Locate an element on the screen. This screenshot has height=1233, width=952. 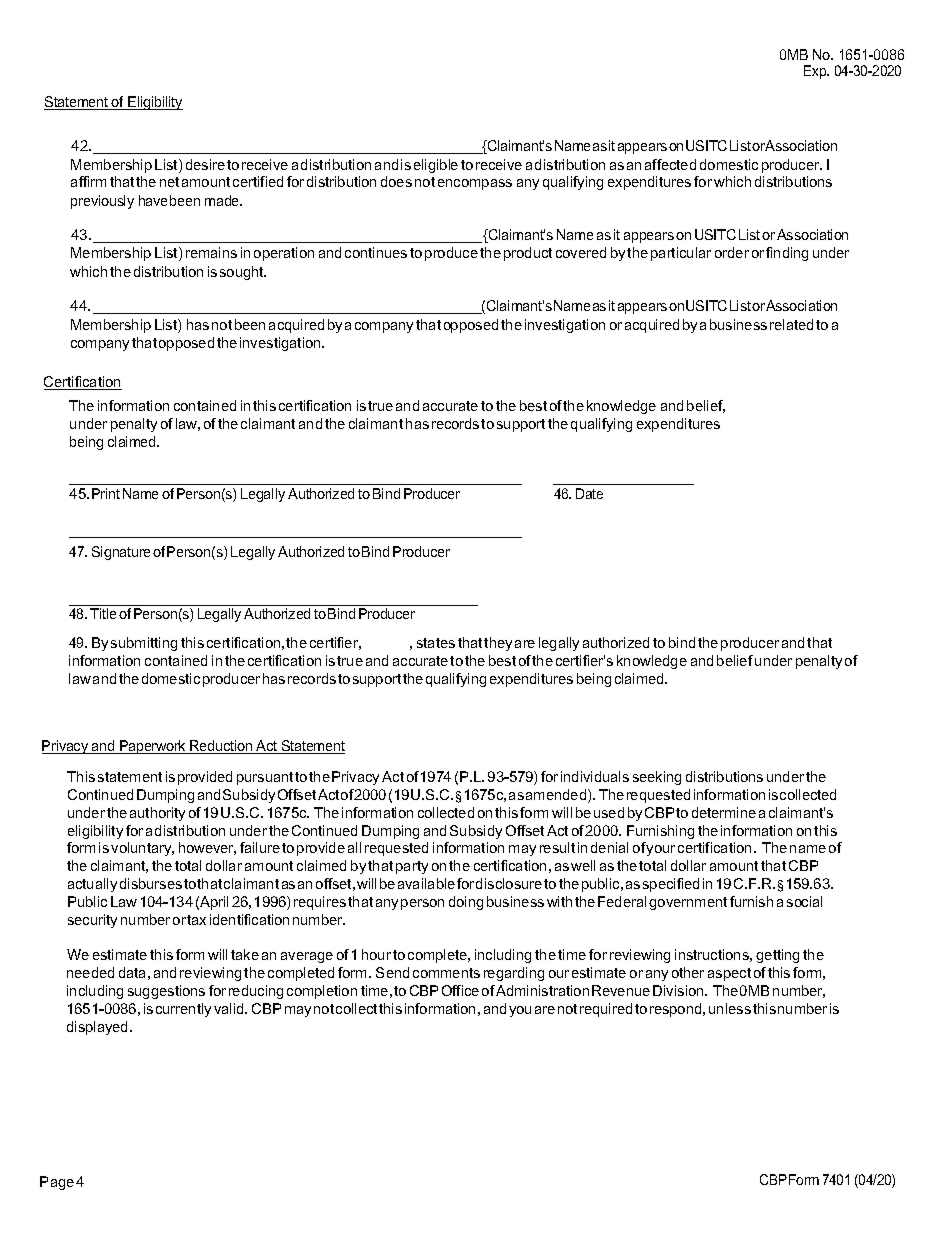
does is located at coordinates (396, 181).
